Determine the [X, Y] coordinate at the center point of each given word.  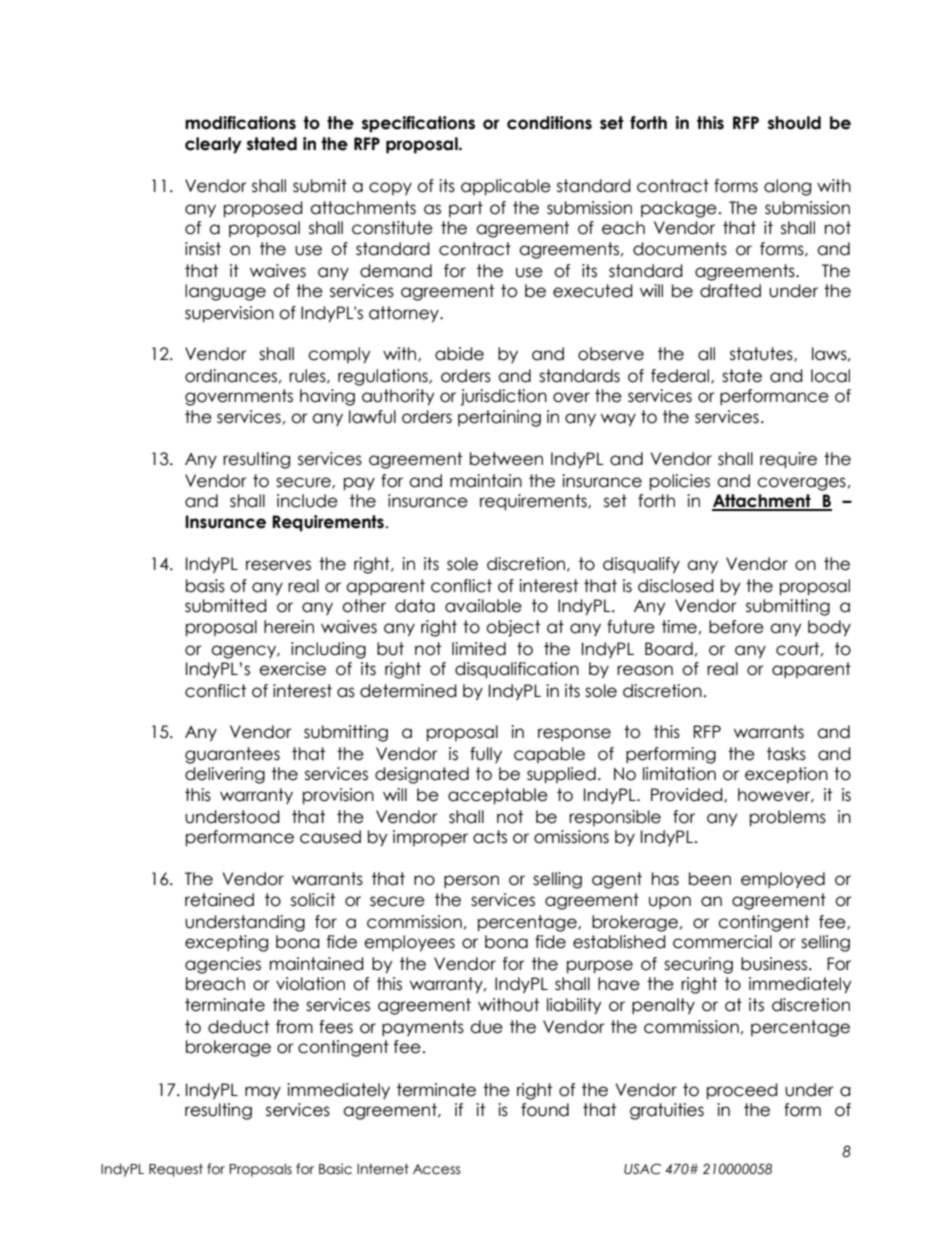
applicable [506, 187]
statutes [762, 354]
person [471, 881]
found [545, 1110]
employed [783, 880]
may [263, 1093]
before [736, 627]
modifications [240, 123]
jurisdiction [503, 397]
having [327, 397]
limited [479, 649]
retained [219, 900]
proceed [742, 1091]
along [787, 187]
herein [289, 627]
